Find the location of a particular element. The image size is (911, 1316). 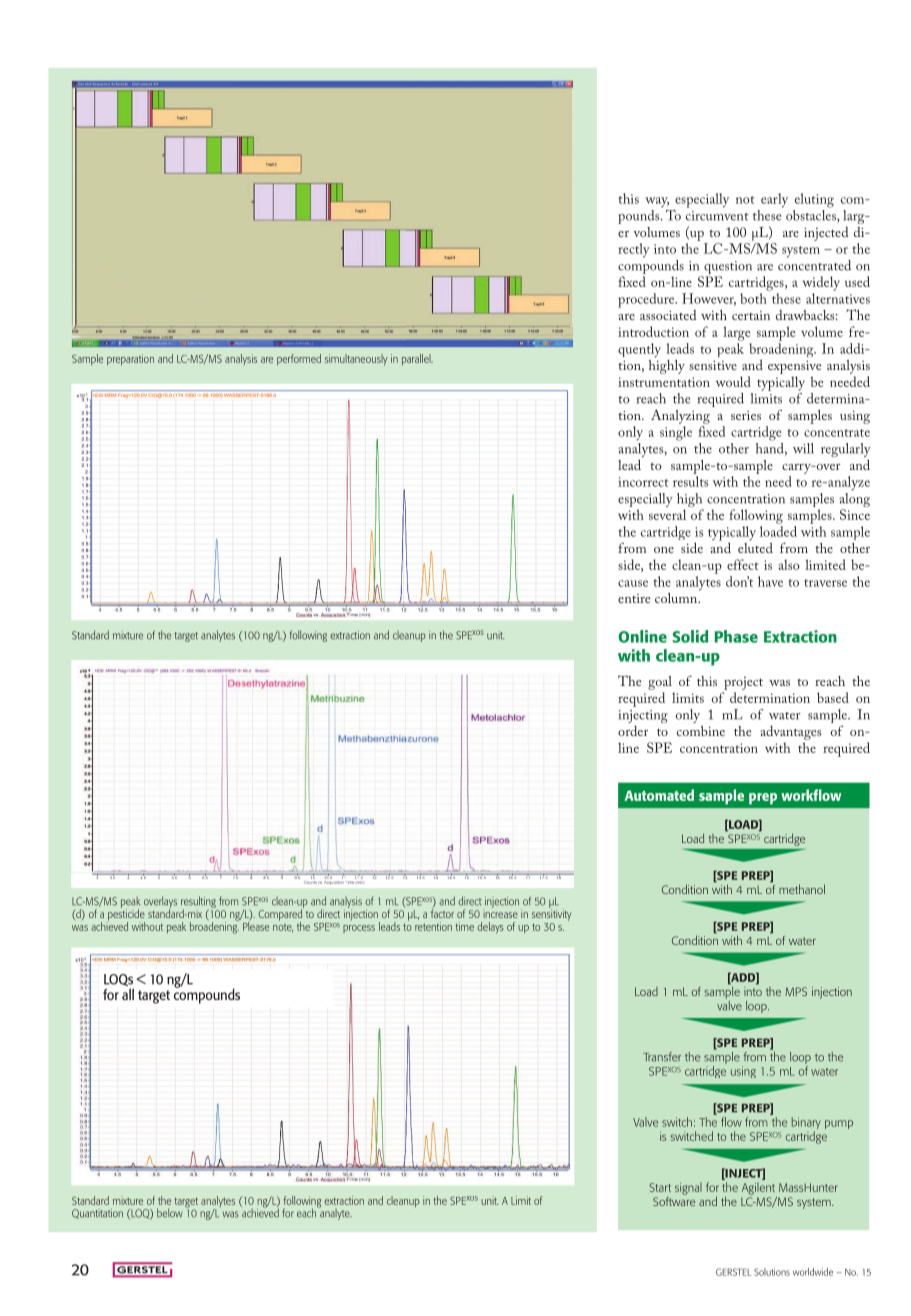

early is located at coordinates (774, 200).
